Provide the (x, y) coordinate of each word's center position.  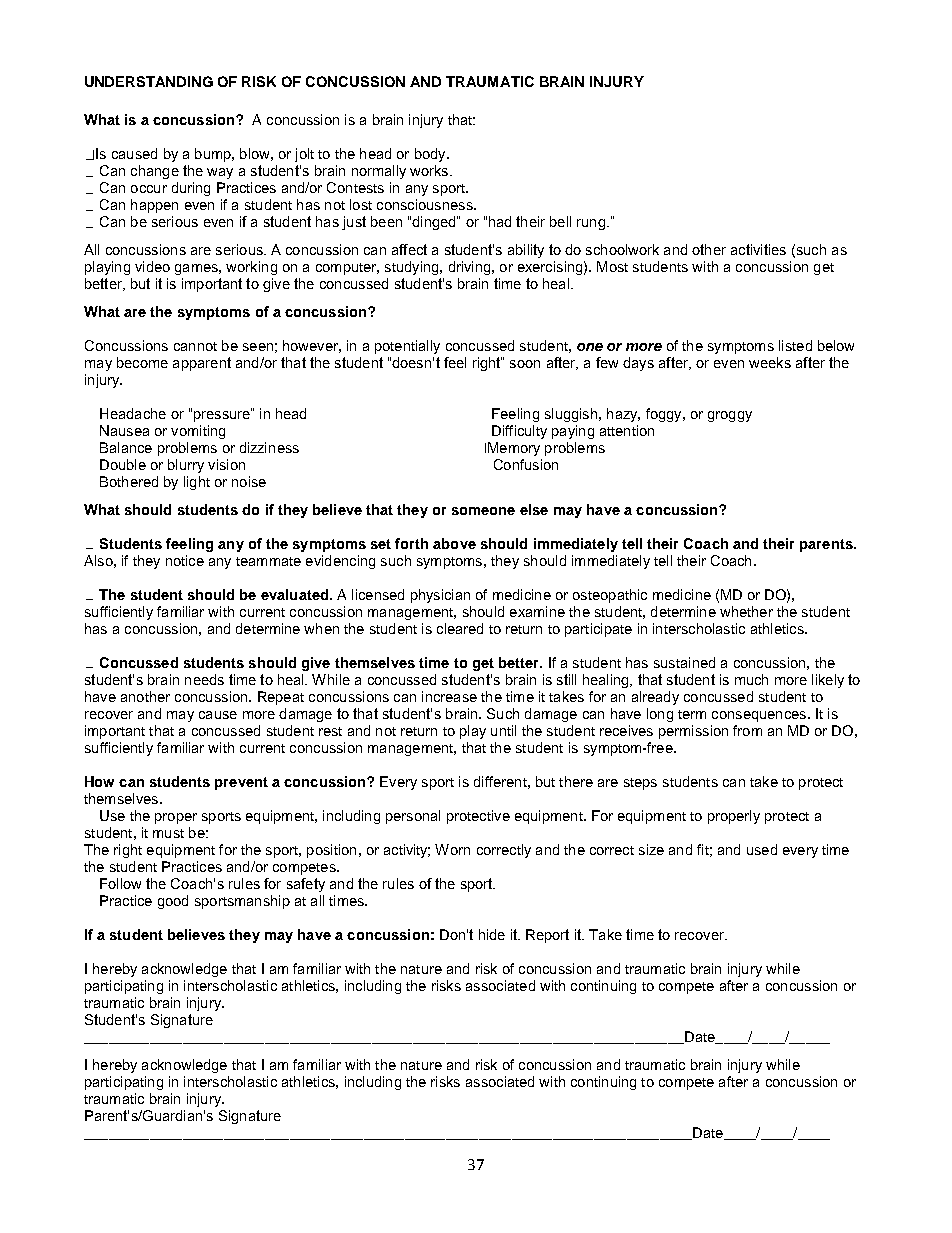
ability (526, 251)
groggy (730, 416)
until (503, 730)
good (173, 902)
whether (746, 611)
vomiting (198, 432)
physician (440, 596)
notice (185, 560)
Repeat (281, 698)
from (747, 730)
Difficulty (519, 432)
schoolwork (622, 249)
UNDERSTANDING (149, 81)
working (251, 268)
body (431, 155)
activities (758, 249)
